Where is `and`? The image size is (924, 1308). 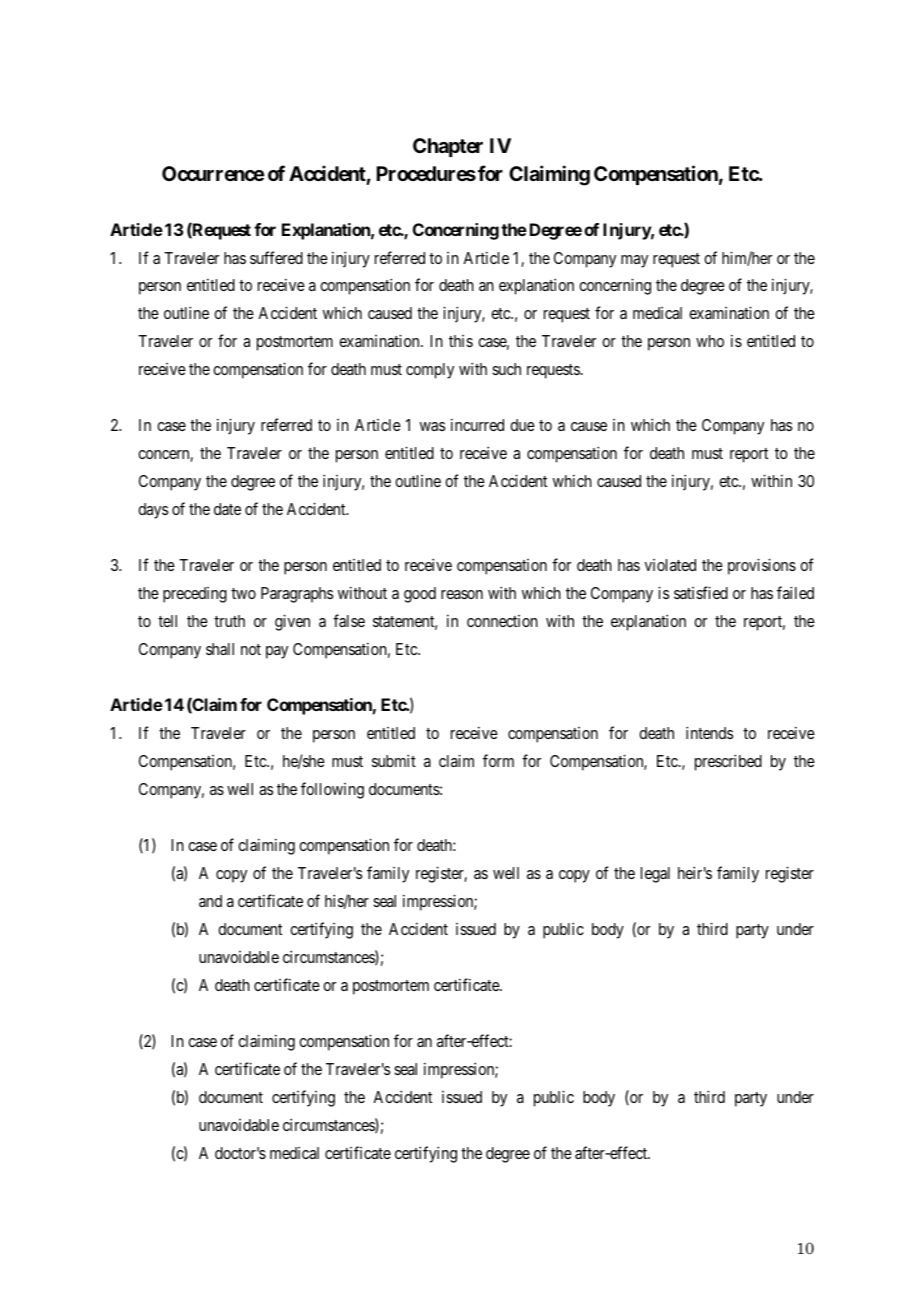 and is located at coordinates (210, 901).
